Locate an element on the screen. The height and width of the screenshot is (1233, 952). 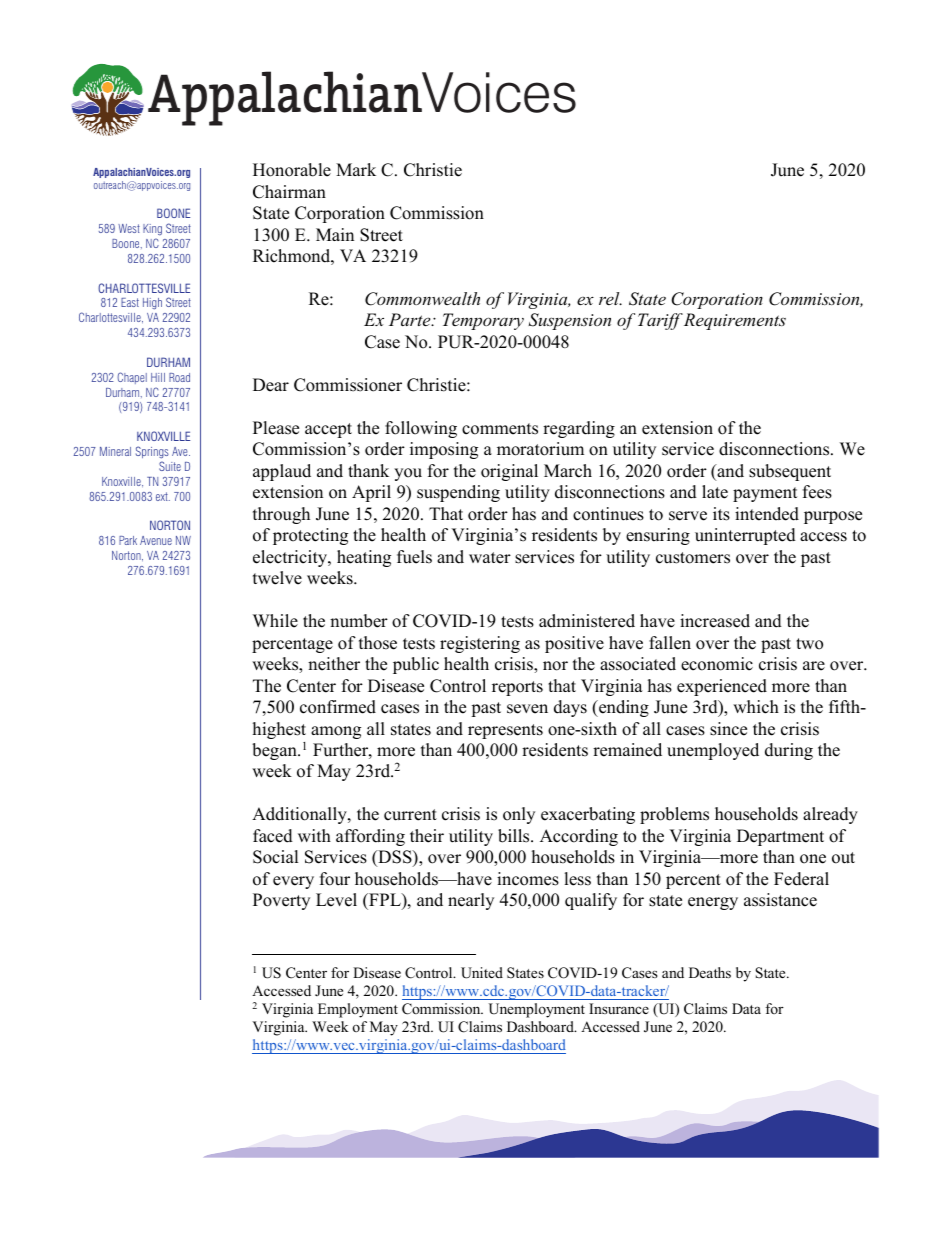
Requirements is located at coordinates (733, 321).
